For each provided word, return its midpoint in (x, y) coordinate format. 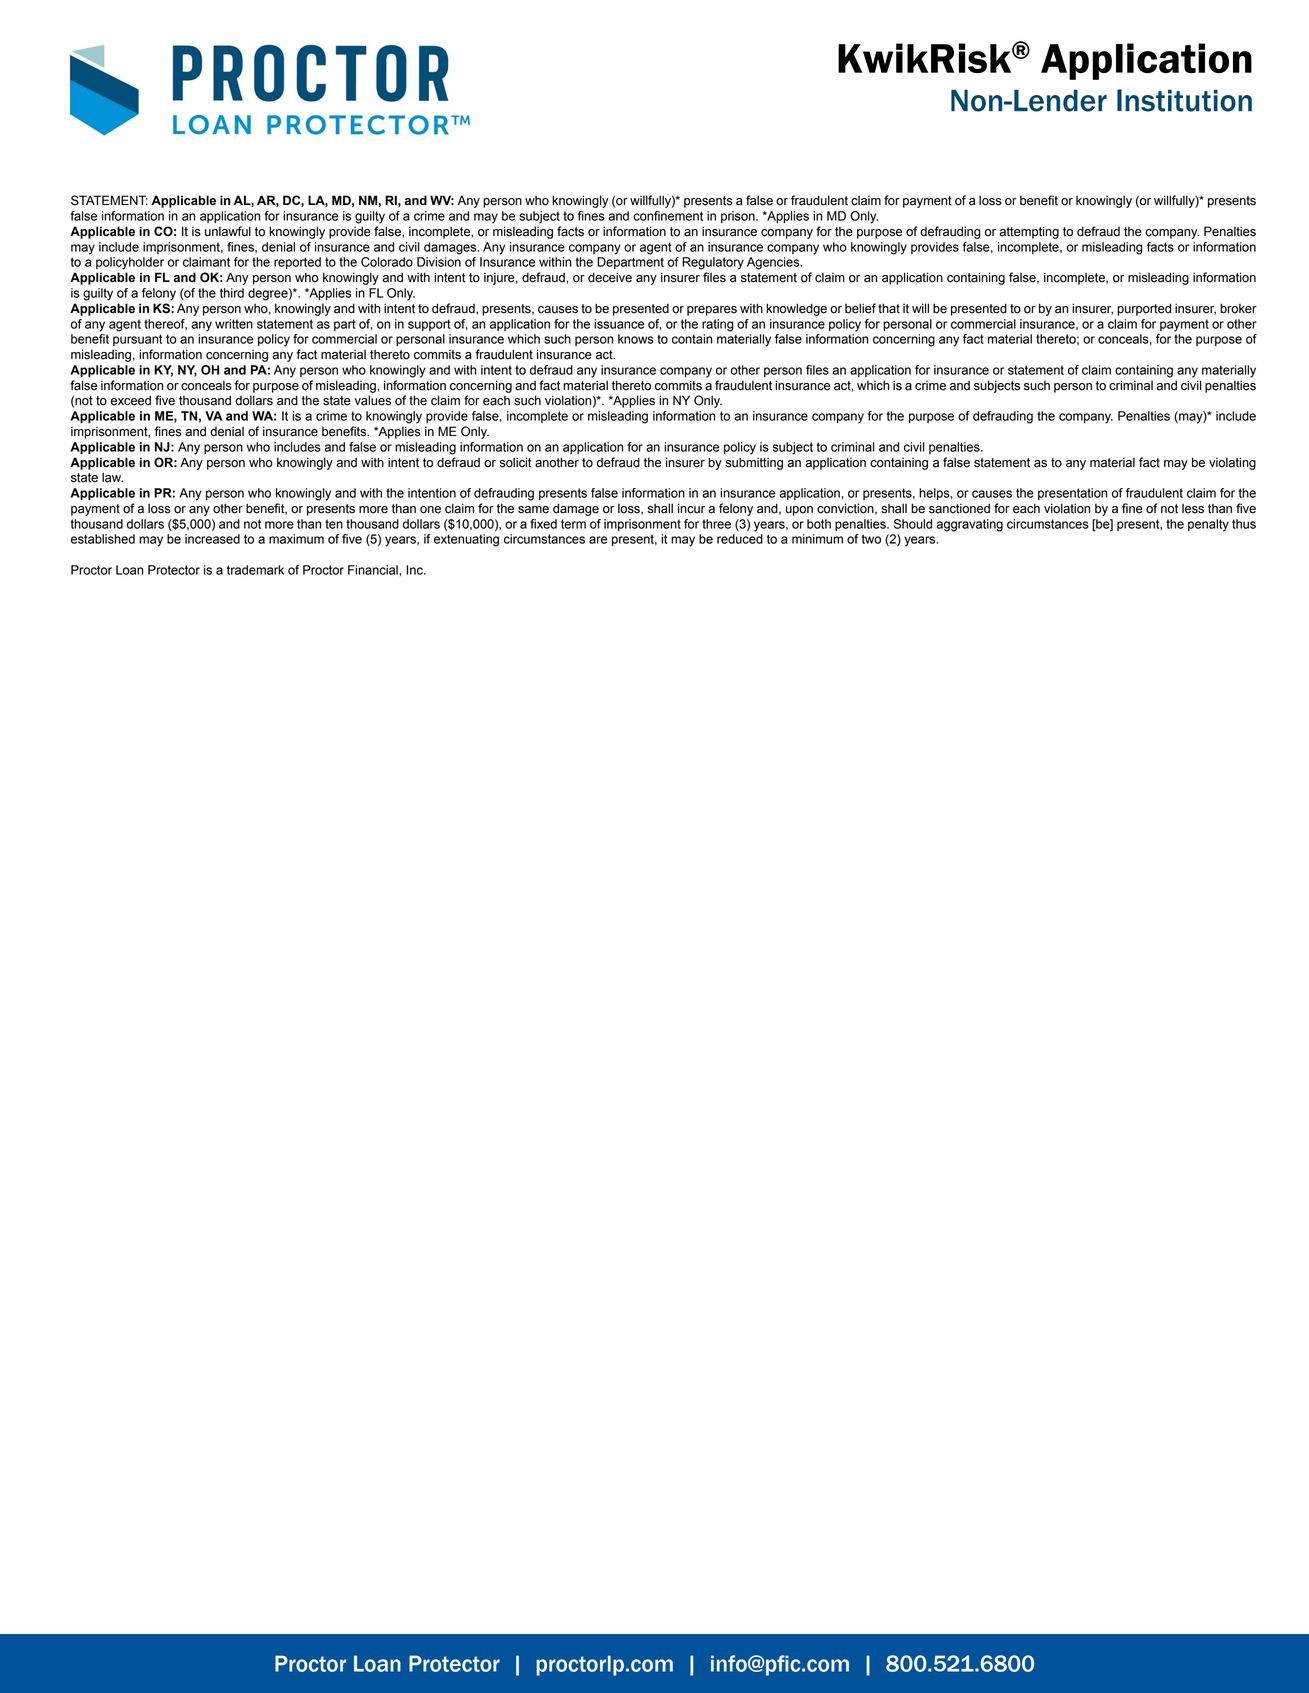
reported (297, 263)
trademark (255, 570)
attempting (1029, 232)
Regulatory (713, 263)
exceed (131, 400)
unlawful (228, 231)
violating (1232, 463)
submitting (754, 463)
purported (1144, 309)
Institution (1184, 100)
